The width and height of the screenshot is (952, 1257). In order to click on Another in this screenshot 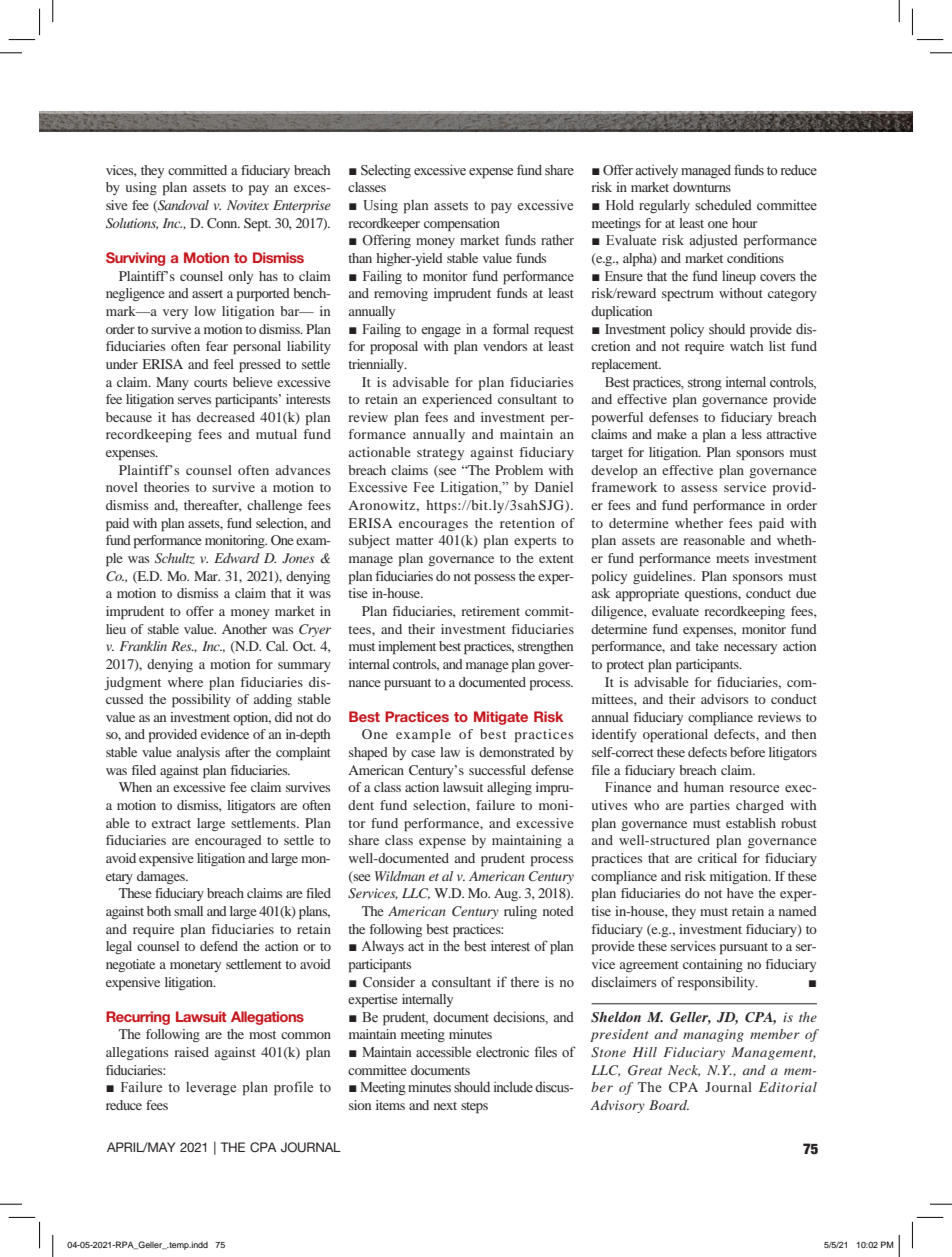, I will do `click(244, 629)`.
